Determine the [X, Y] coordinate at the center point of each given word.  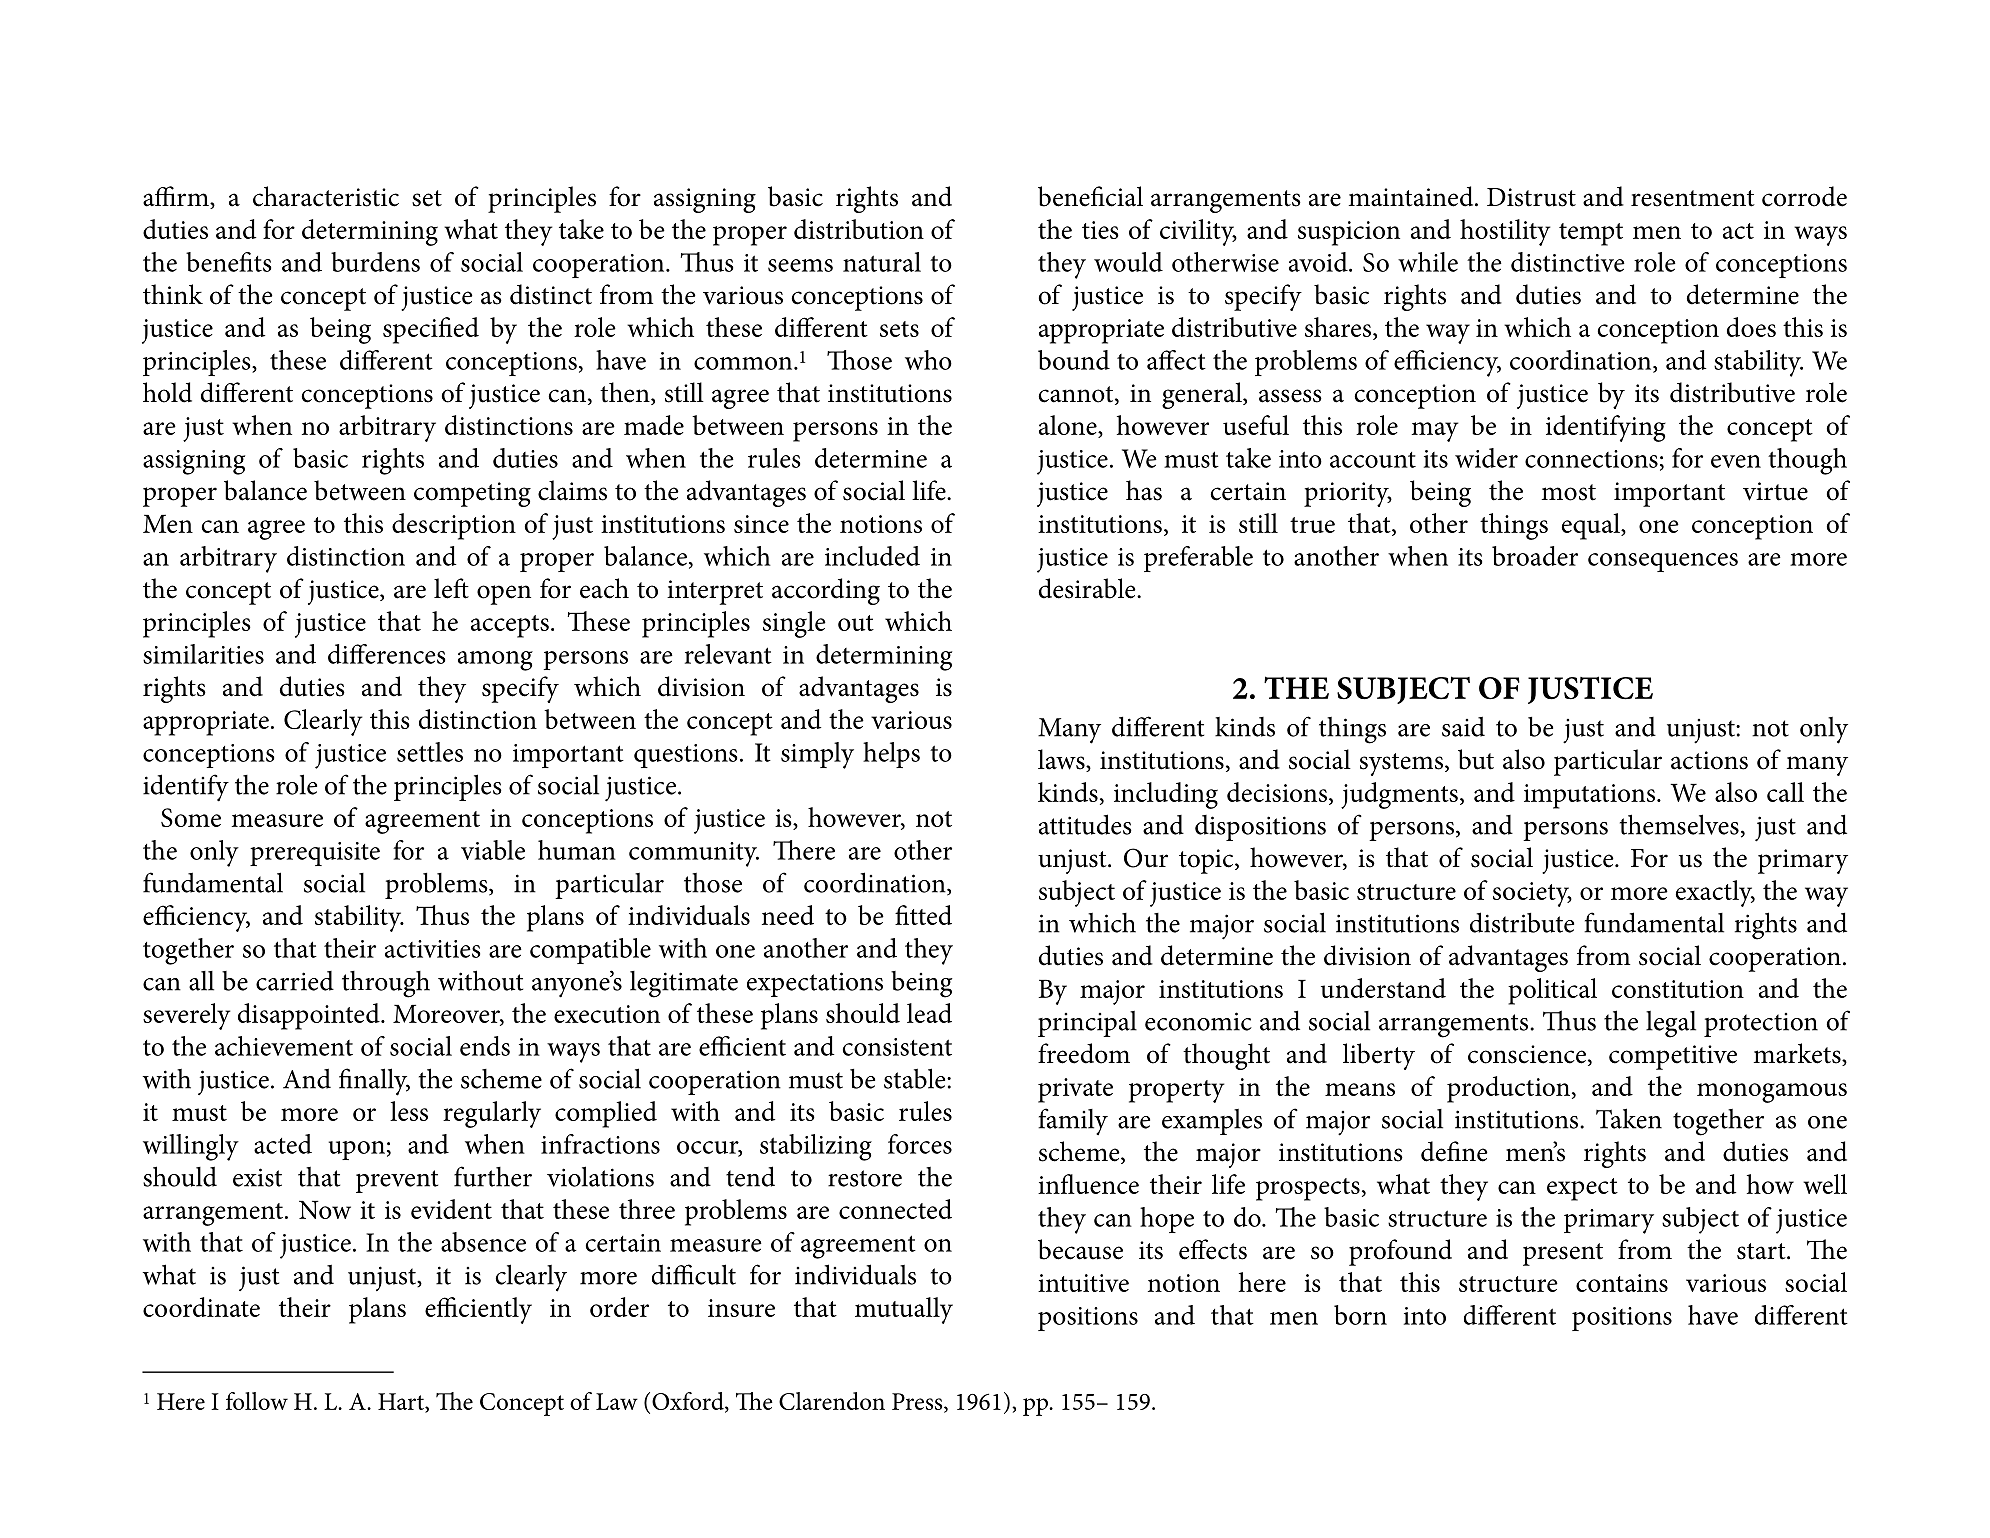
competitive [1673, 1057]
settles [430, 752]
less [409, 1111]
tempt [1591, 234]
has [1144, 490]
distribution [859, 229]
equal [1592, 526]
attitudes [1085, 824]
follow [257, 1401]
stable [916, 1078]
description [454, 526]
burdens [375, 262]
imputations [1589, 796]
